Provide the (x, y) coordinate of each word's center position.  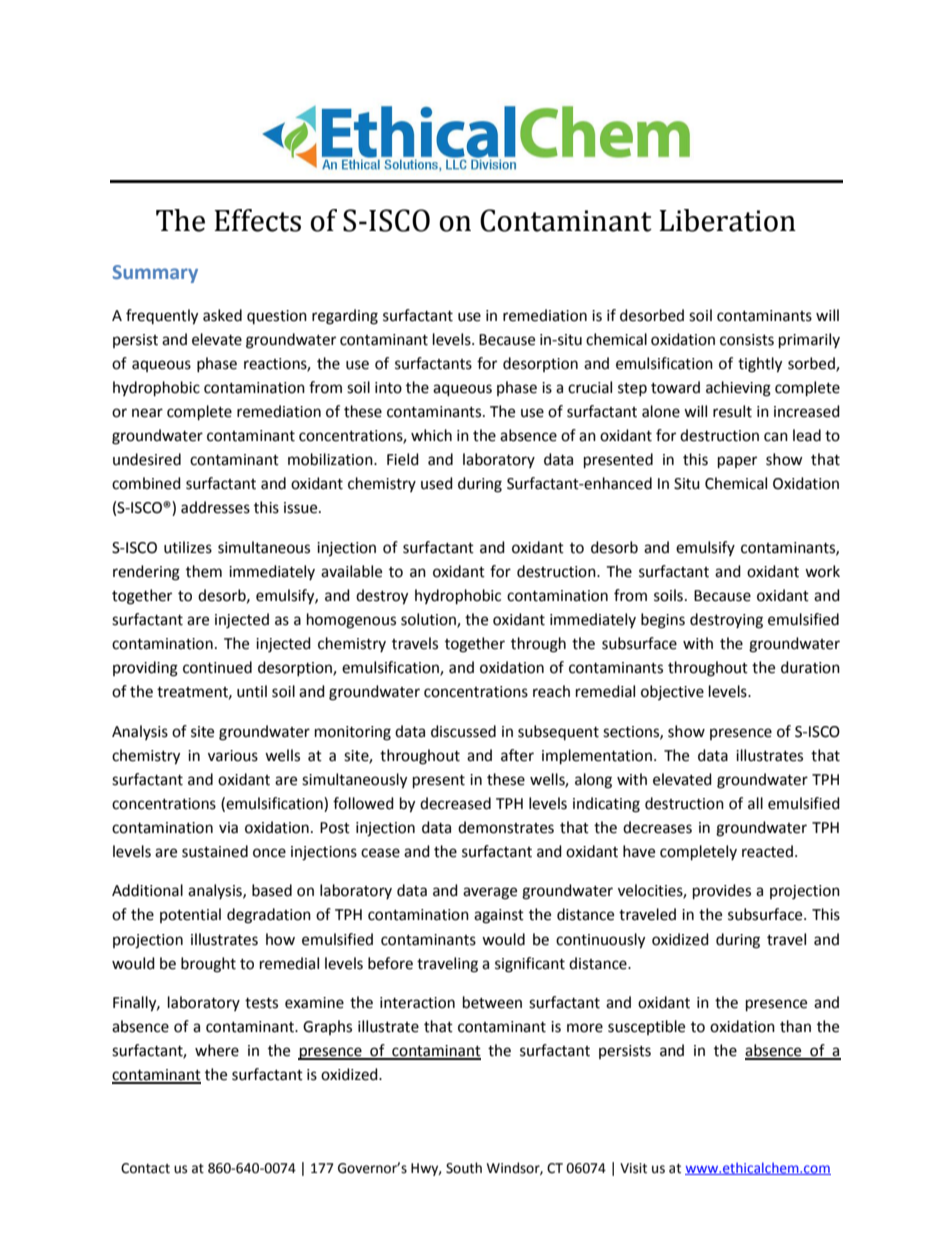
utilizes (188, 547)
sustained (215, 851)
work (822, 571)
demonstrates (506, 827)
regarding (345, 317)
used (437, 483)
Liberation (727, 220)
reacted (767, 851)
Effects (257, 220)
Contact (145, 1168)
